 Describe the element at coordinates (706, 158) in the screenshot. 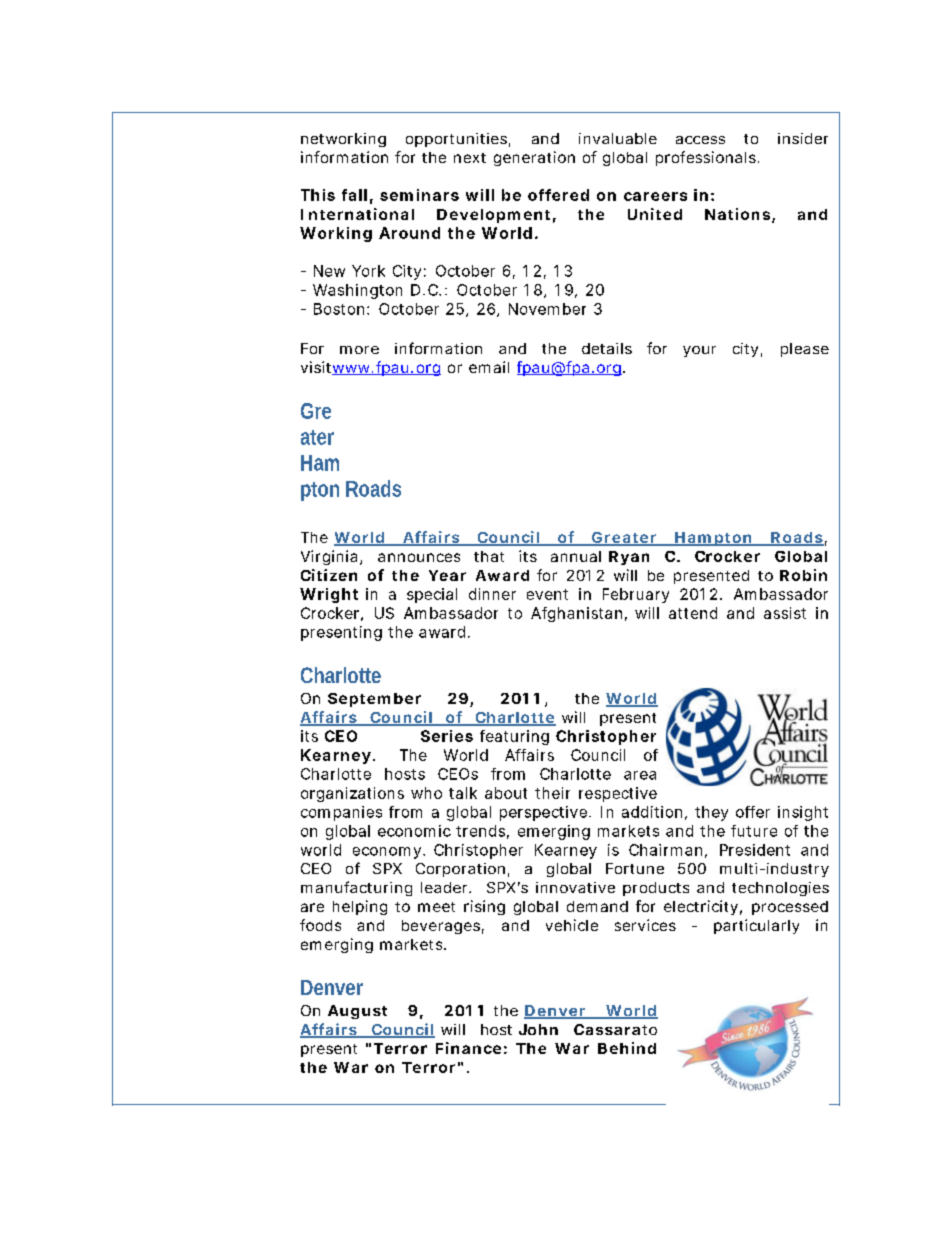

I see `professionals` at that location.
